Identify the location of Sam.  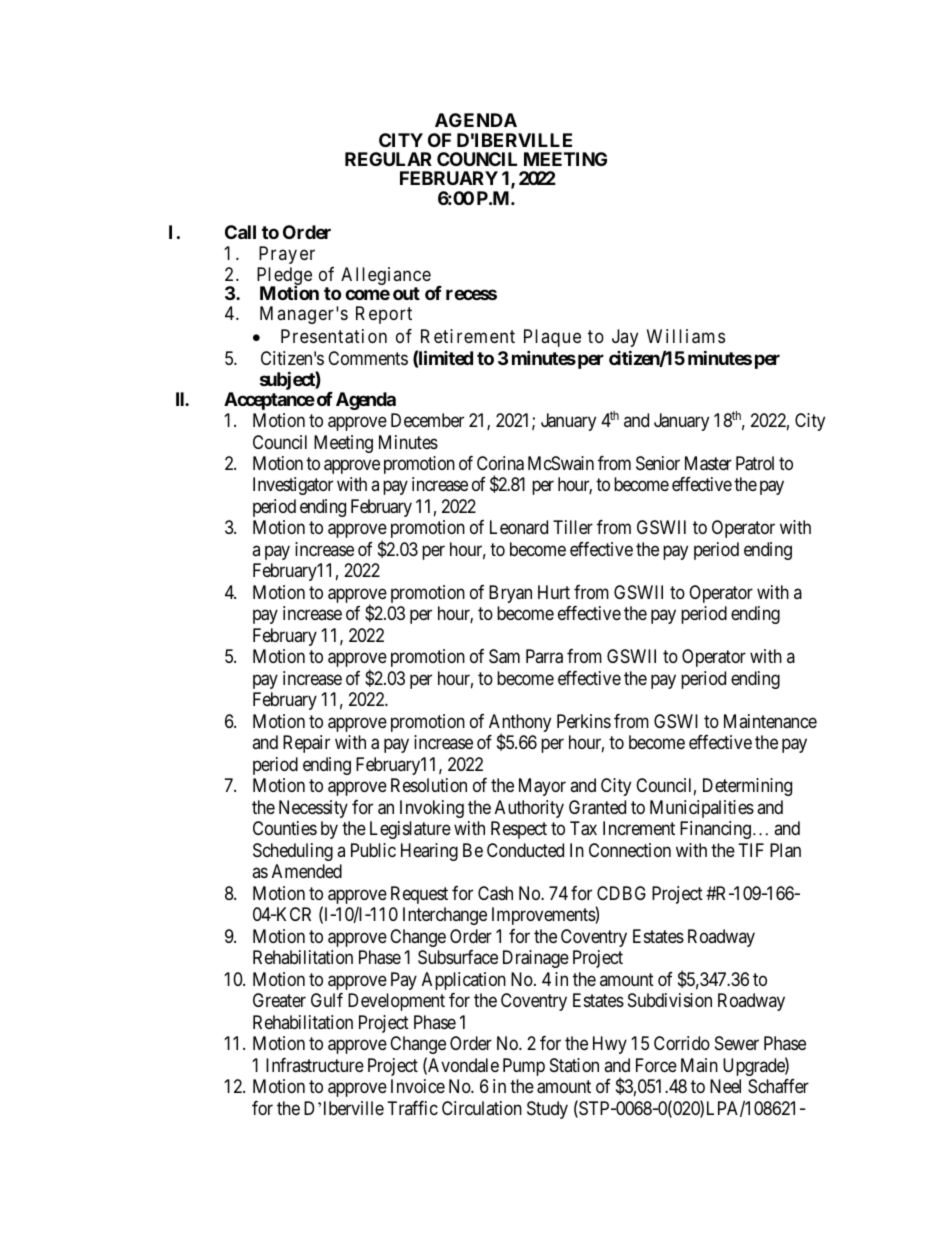
(504, 656).
